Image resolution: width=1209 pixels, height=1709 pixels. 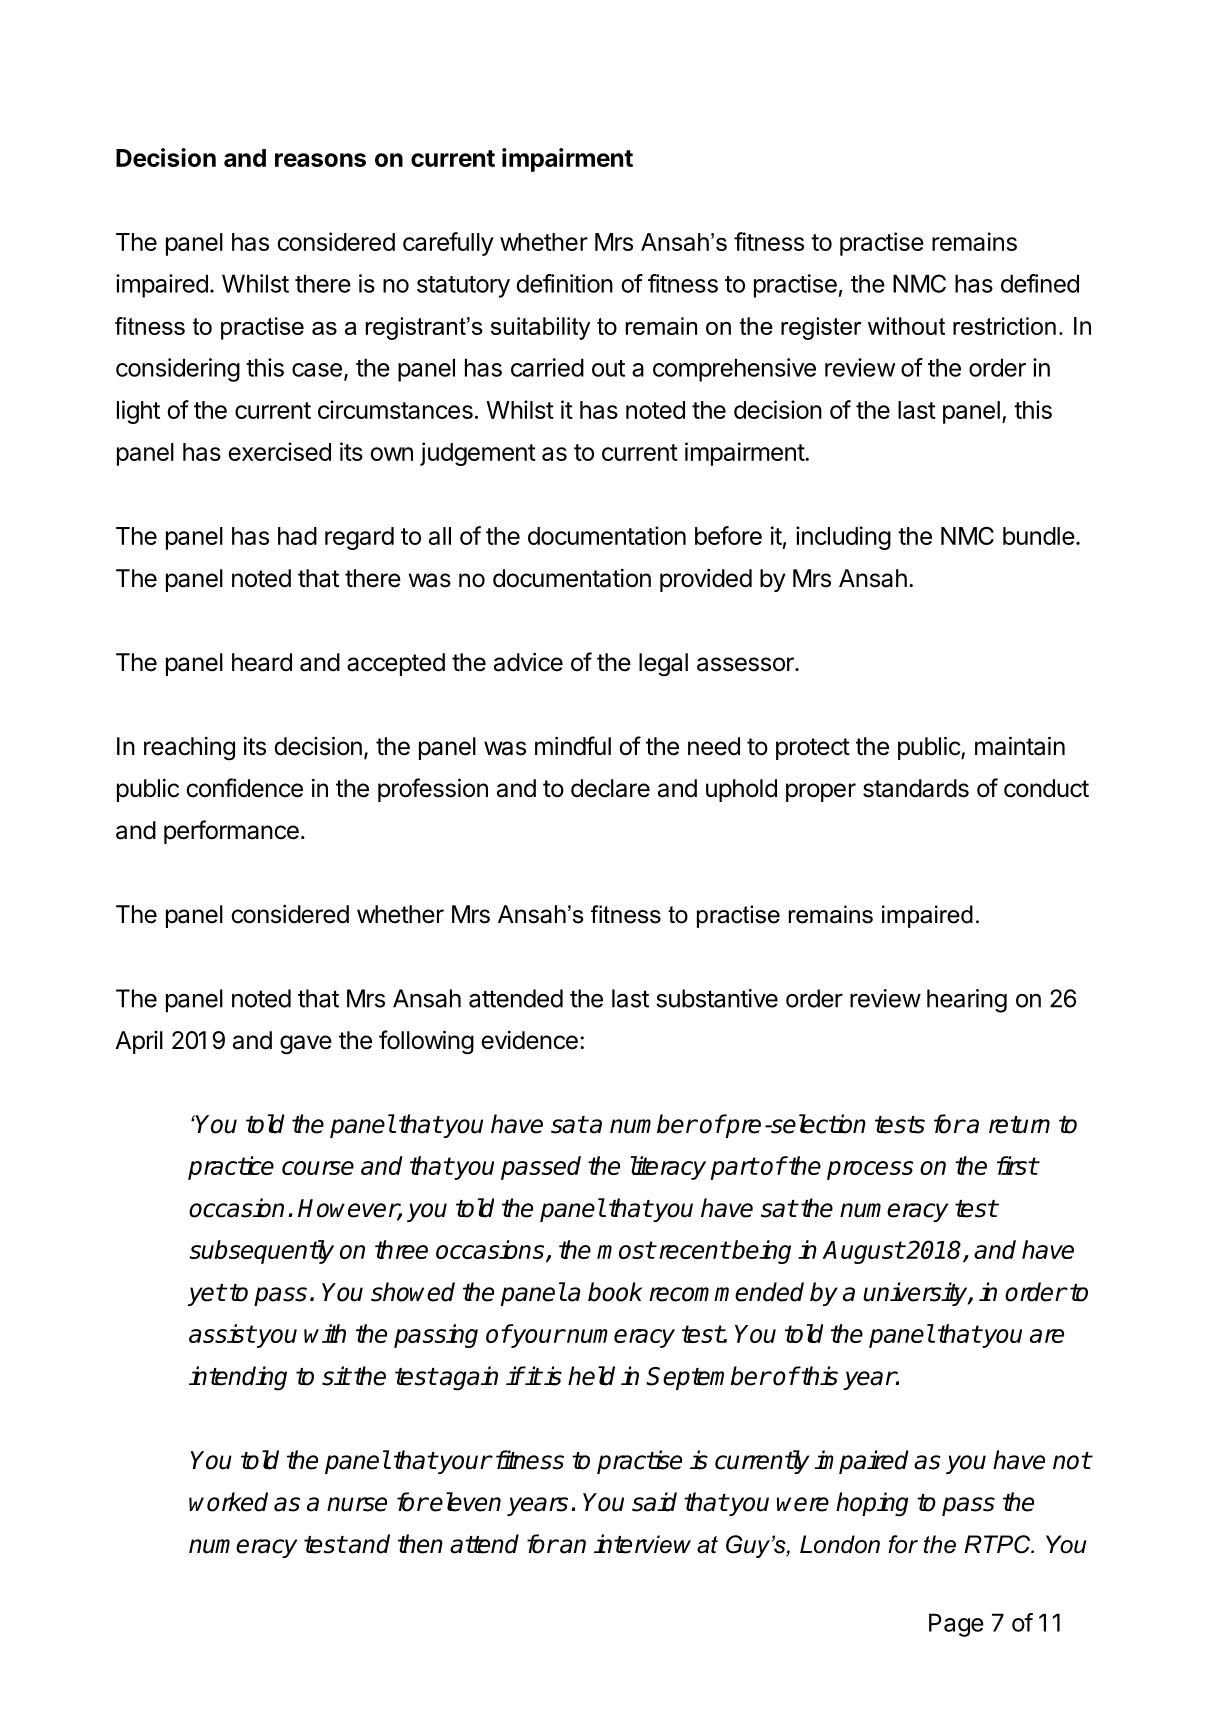 What do you see at coordinates (1040, 283) in the screenshot?
I see `defined` at bounding box center [1040, 283].
